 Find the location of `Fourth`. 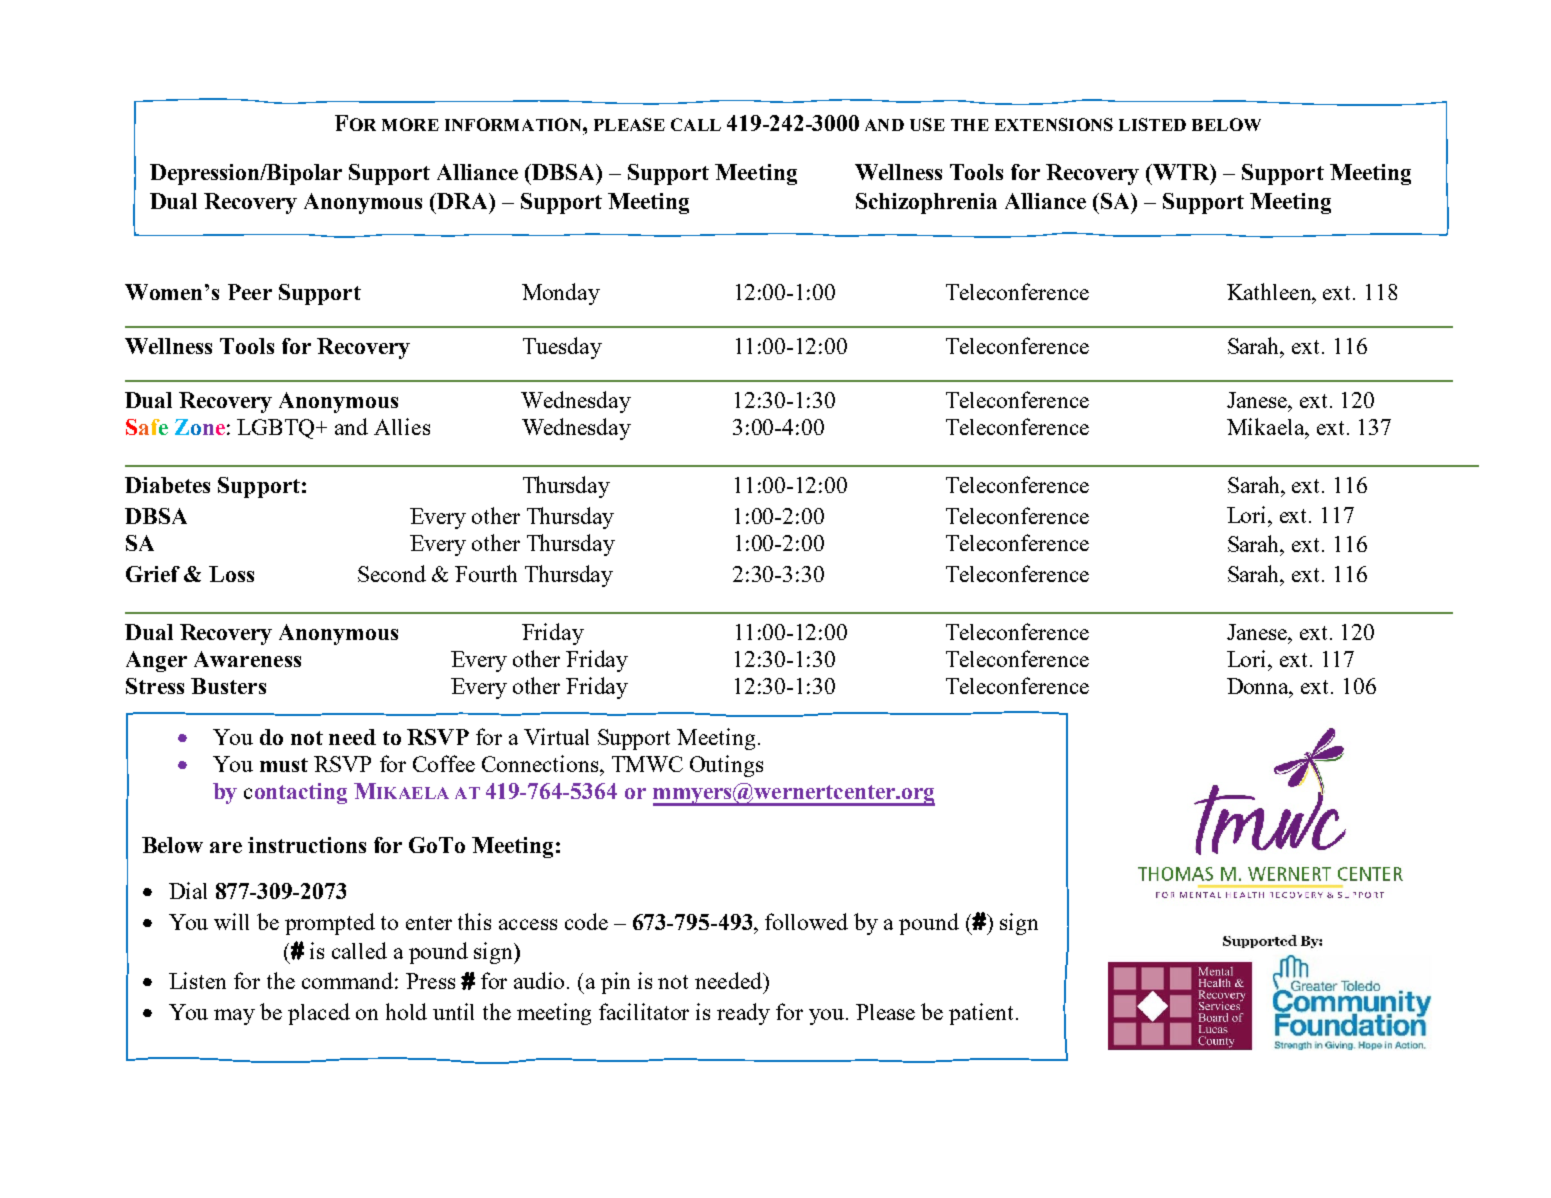

Fourth is located at coordinates (486, 573).
